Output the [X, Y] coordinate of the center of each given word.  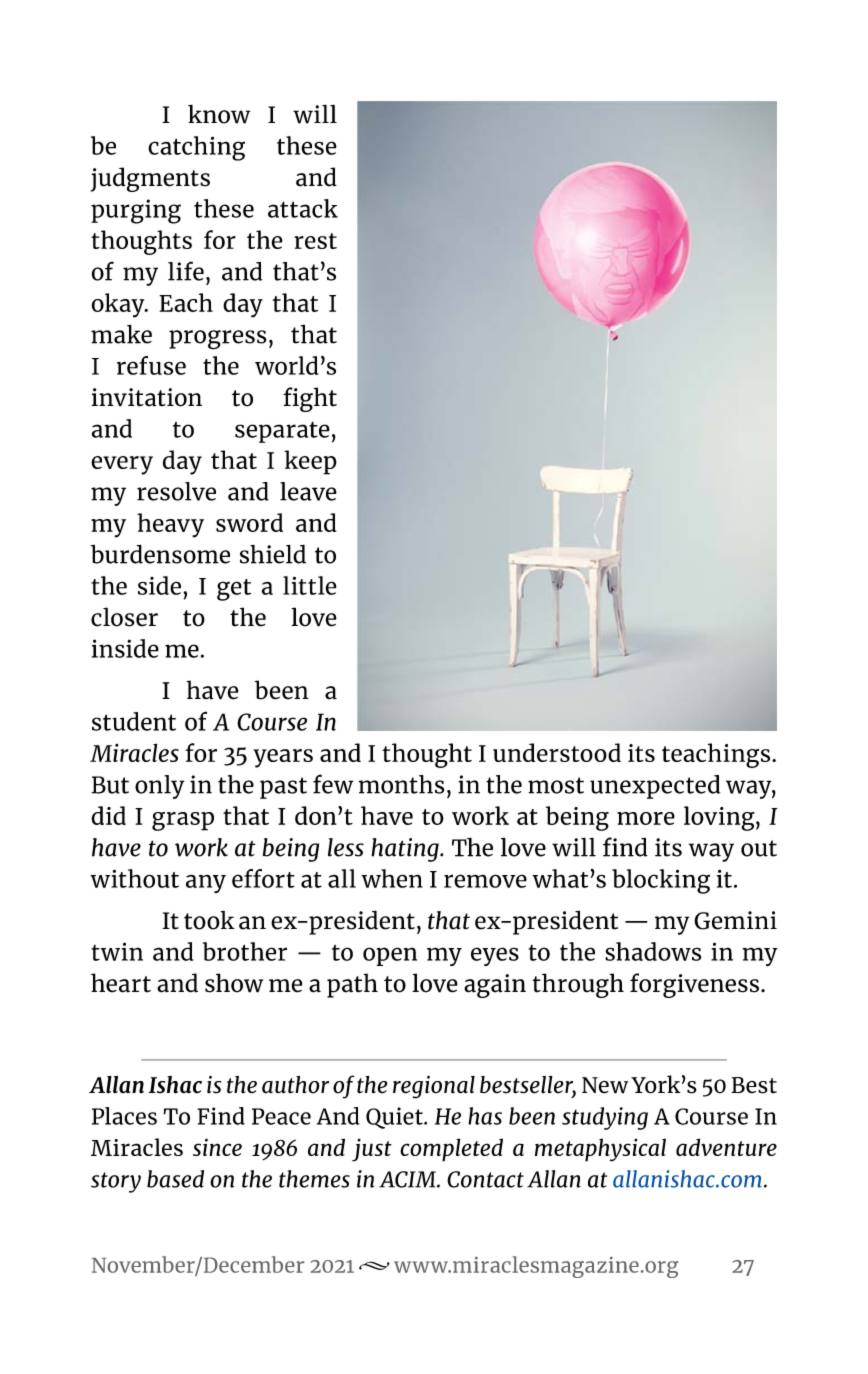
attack [303, 208]
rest [316, 241]
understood [557, 752]
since [217, 1147]
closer [124, 617]
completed [451, 1150]
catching [196, 148]
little [310, 585]
